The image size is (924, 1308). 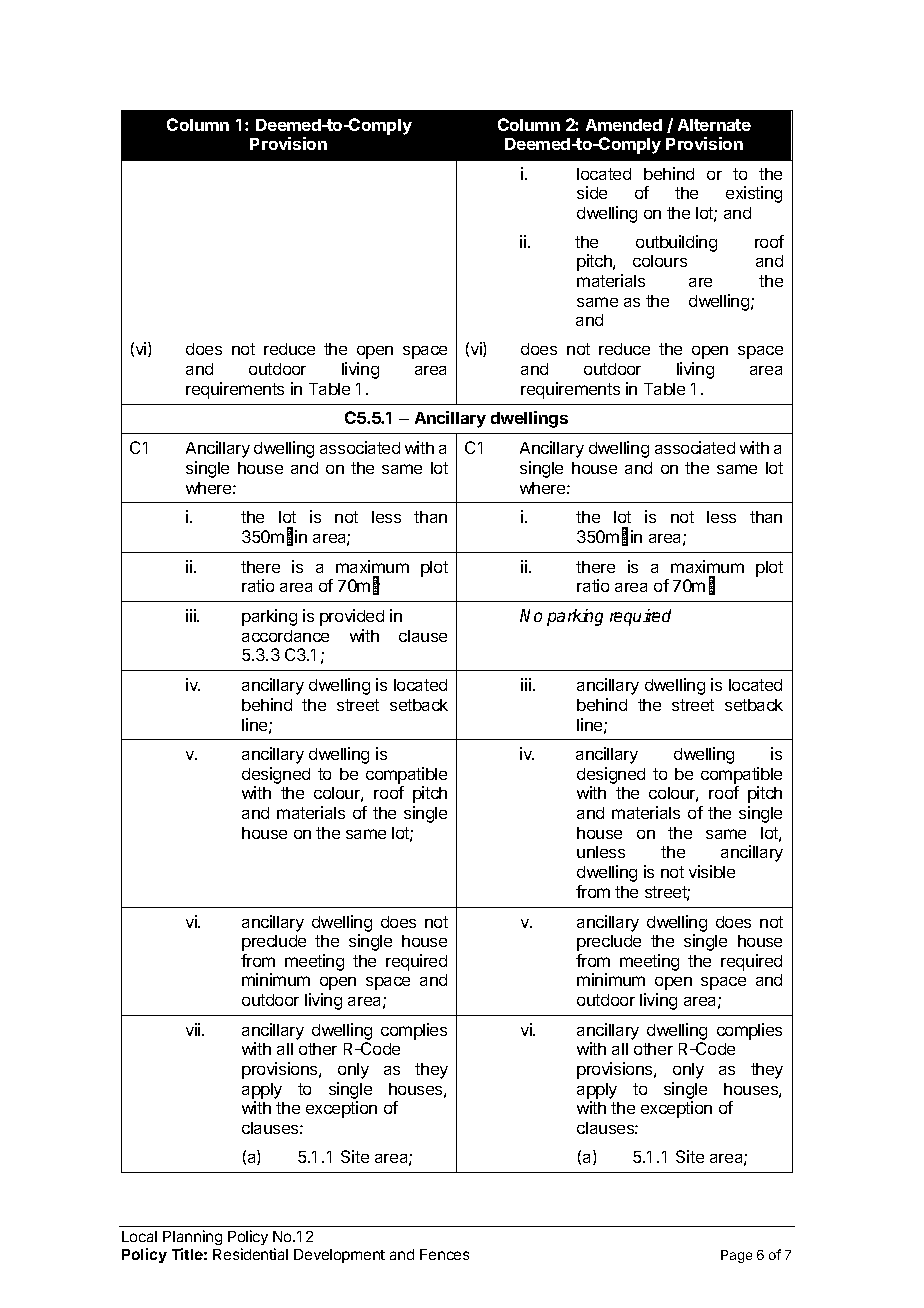 I want to click on Page, so click(x=736, y=1256).
